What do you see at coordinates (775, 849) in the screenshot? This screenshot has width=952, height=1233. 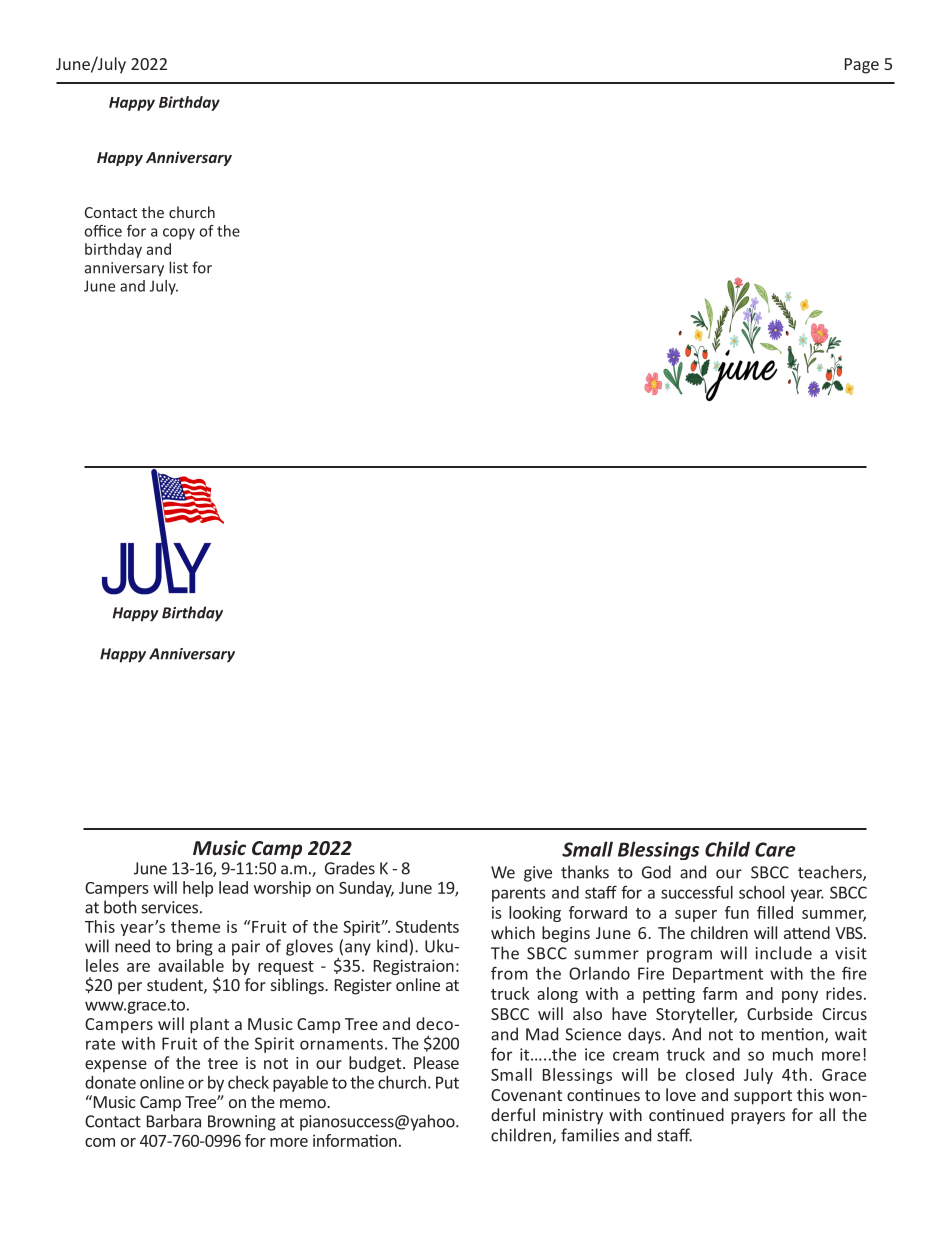 I see `Care` at bounding box center [775, 849].
